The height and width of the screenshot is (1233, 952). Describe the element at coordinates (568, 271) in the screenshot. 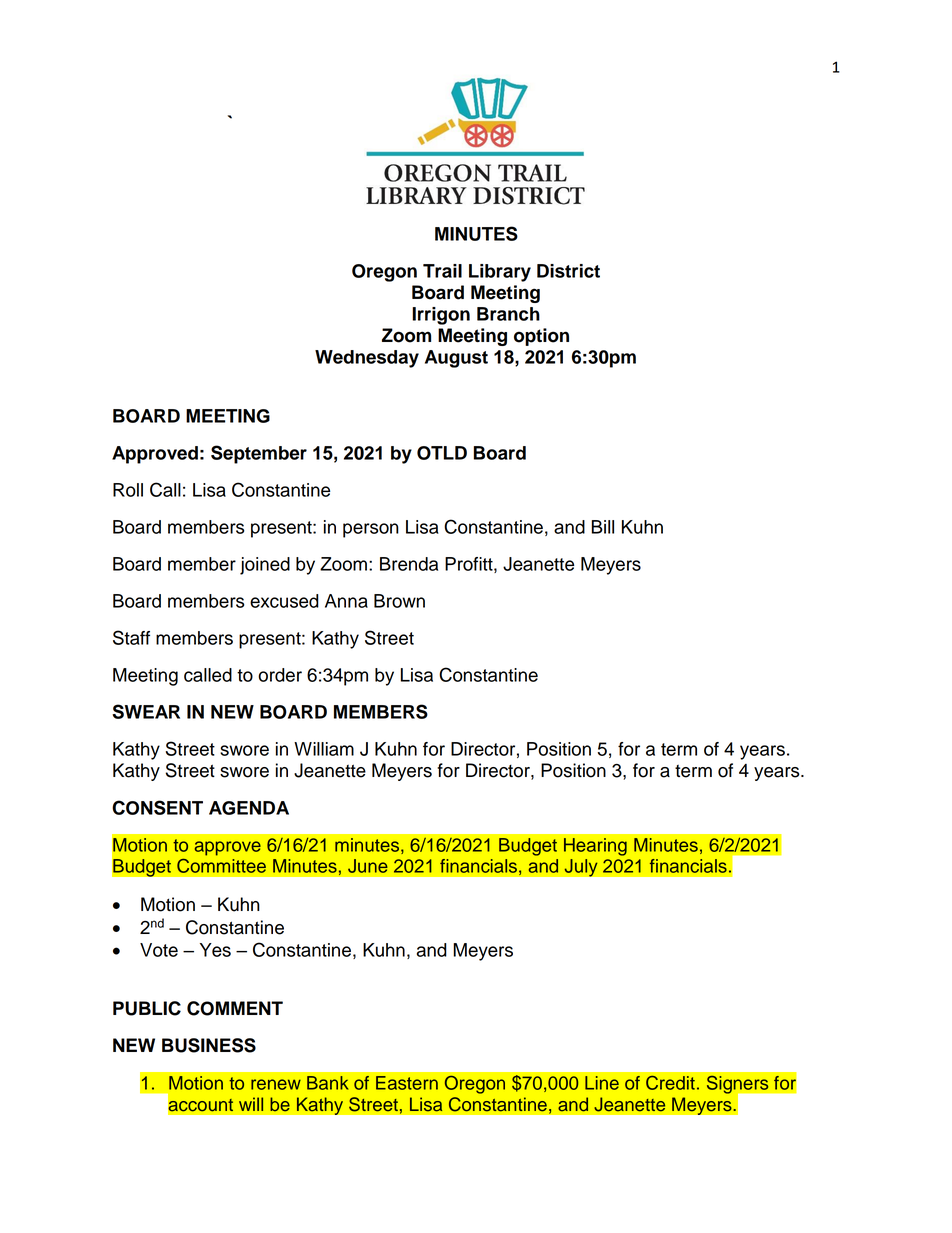

I see `District` at that location.
